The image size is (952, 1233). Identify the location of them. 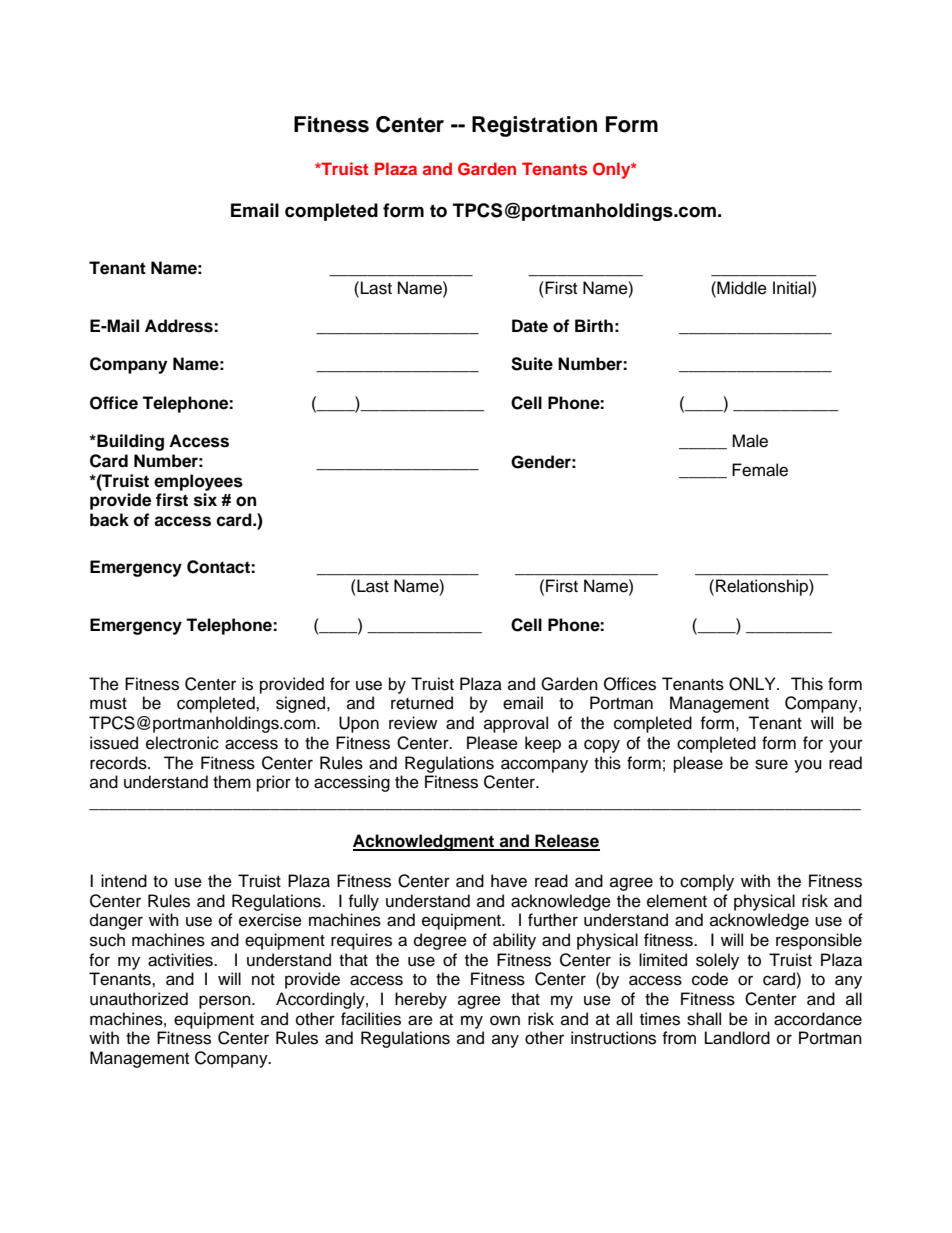
(232, 782).
